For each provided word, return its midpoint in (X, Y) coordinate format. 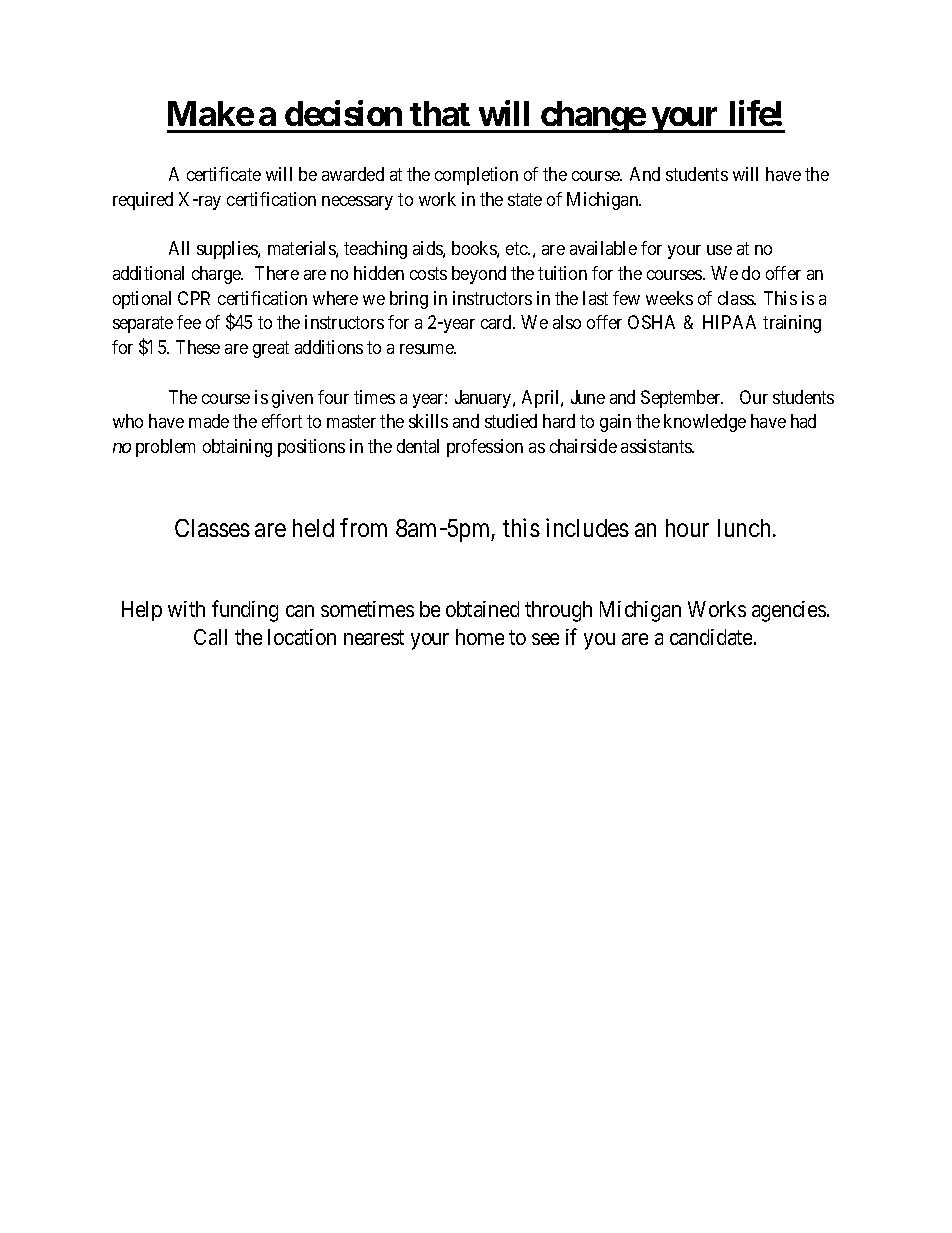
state (525, 199)
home (480, 637)
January (484, 399)
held (313, 528)
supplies (228, 250)
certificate (224, 174)
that (440, 113)
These (198, 347)
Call (210, 637)
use (719, 250)
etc (518, 248)
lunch (746, 528)
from (363, 527)
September (682, 399)
